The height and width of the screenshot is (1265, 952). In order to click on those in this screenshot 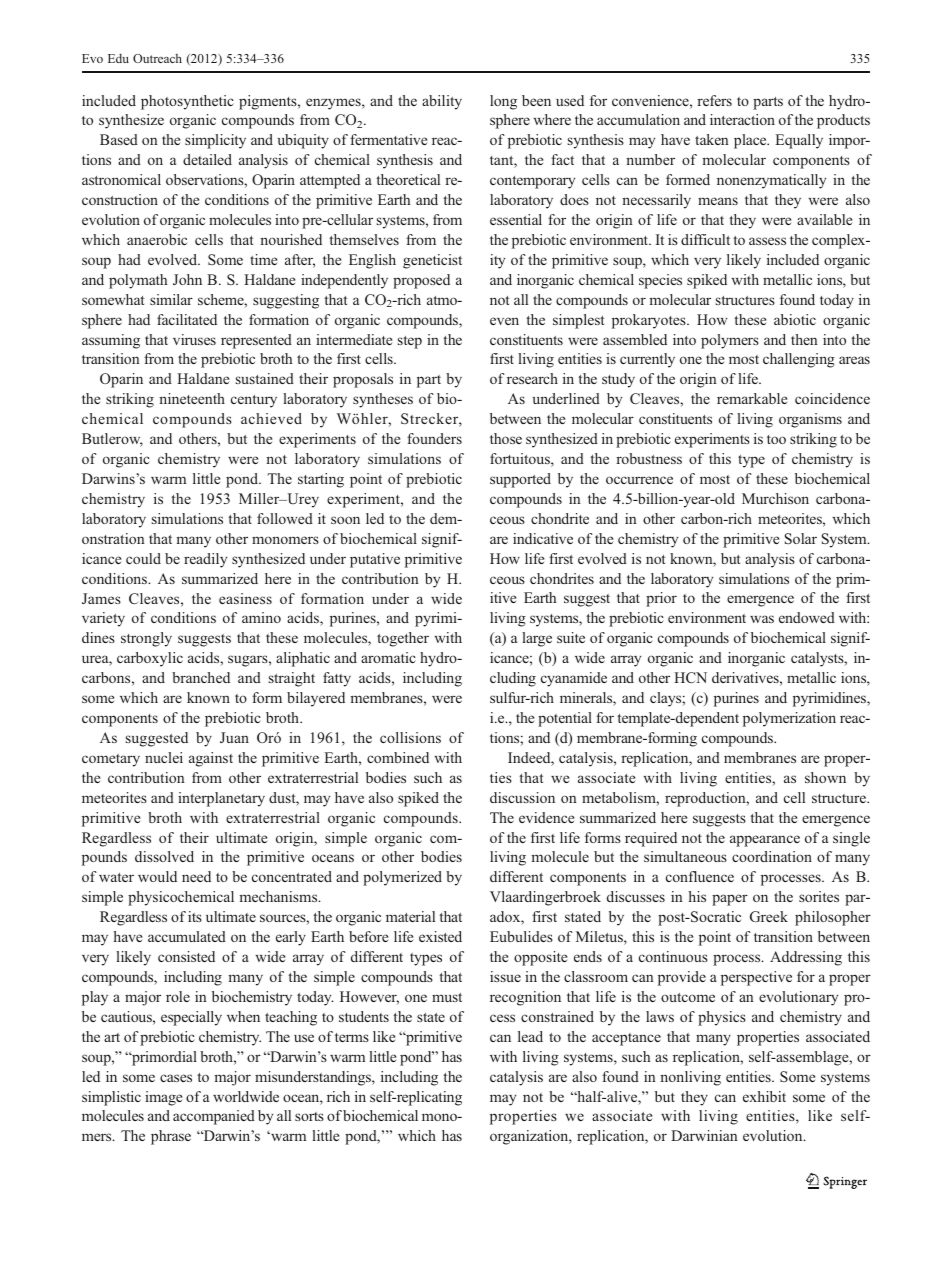, I will do `click(506, 438)`.
